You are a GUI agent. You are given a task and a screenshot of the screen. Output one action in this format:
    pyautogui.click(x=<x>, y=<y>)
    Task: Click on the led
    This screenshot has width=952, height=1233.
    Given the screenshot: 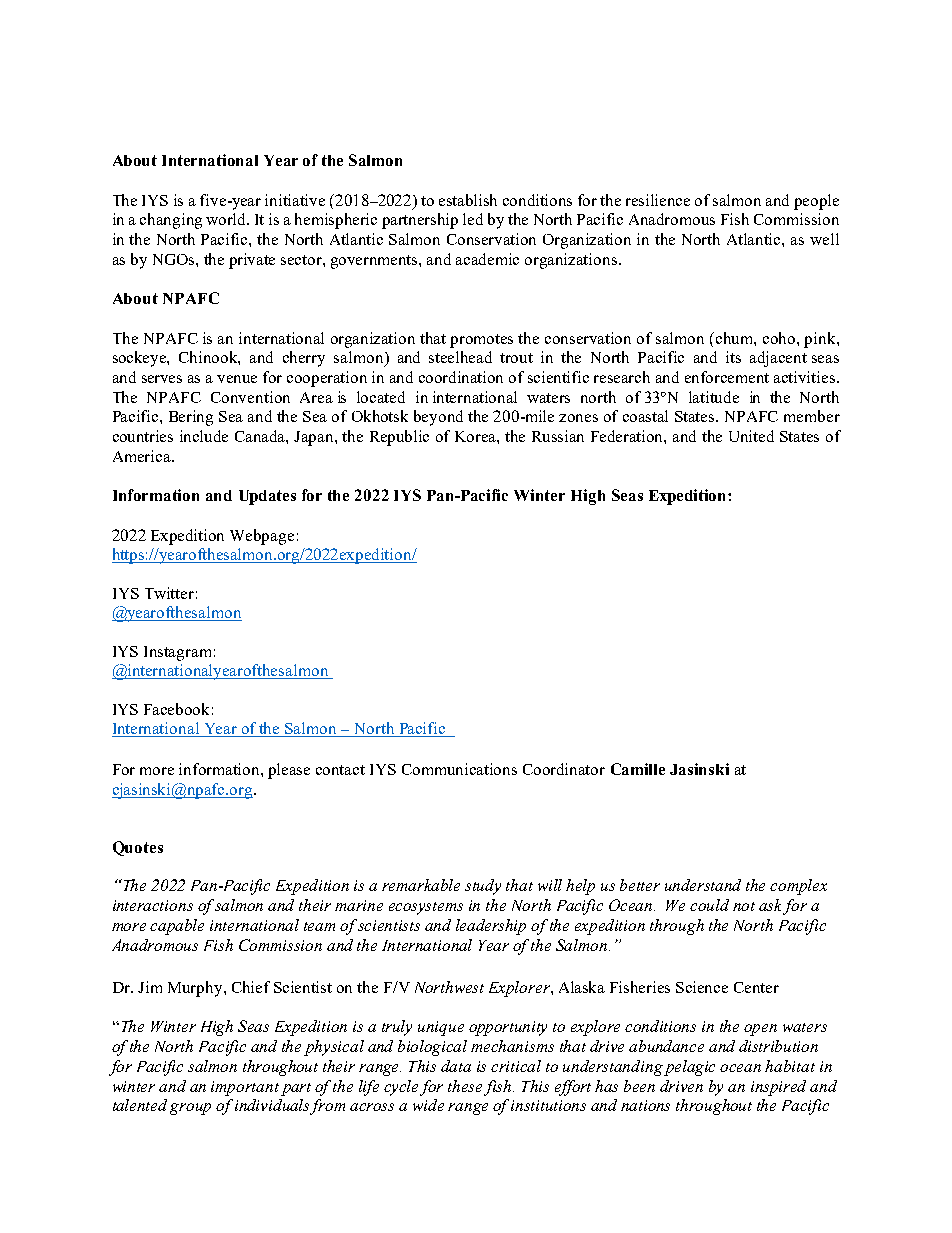 What is the action you would take?
    pyautogui.click(x=473, y=219)
